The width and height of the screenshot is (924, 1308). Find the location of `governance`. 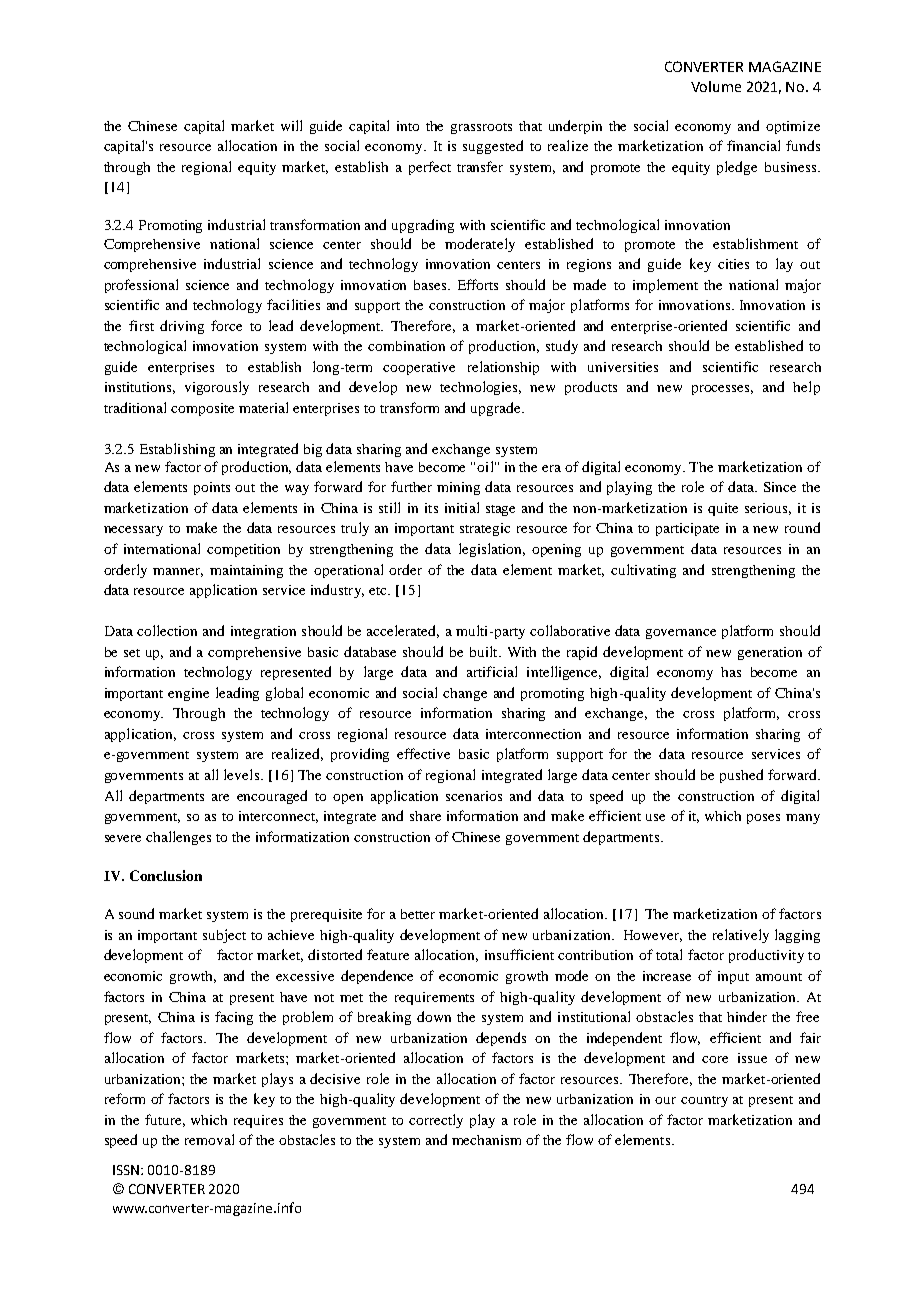

governance is located at coordinates (681, 634).
